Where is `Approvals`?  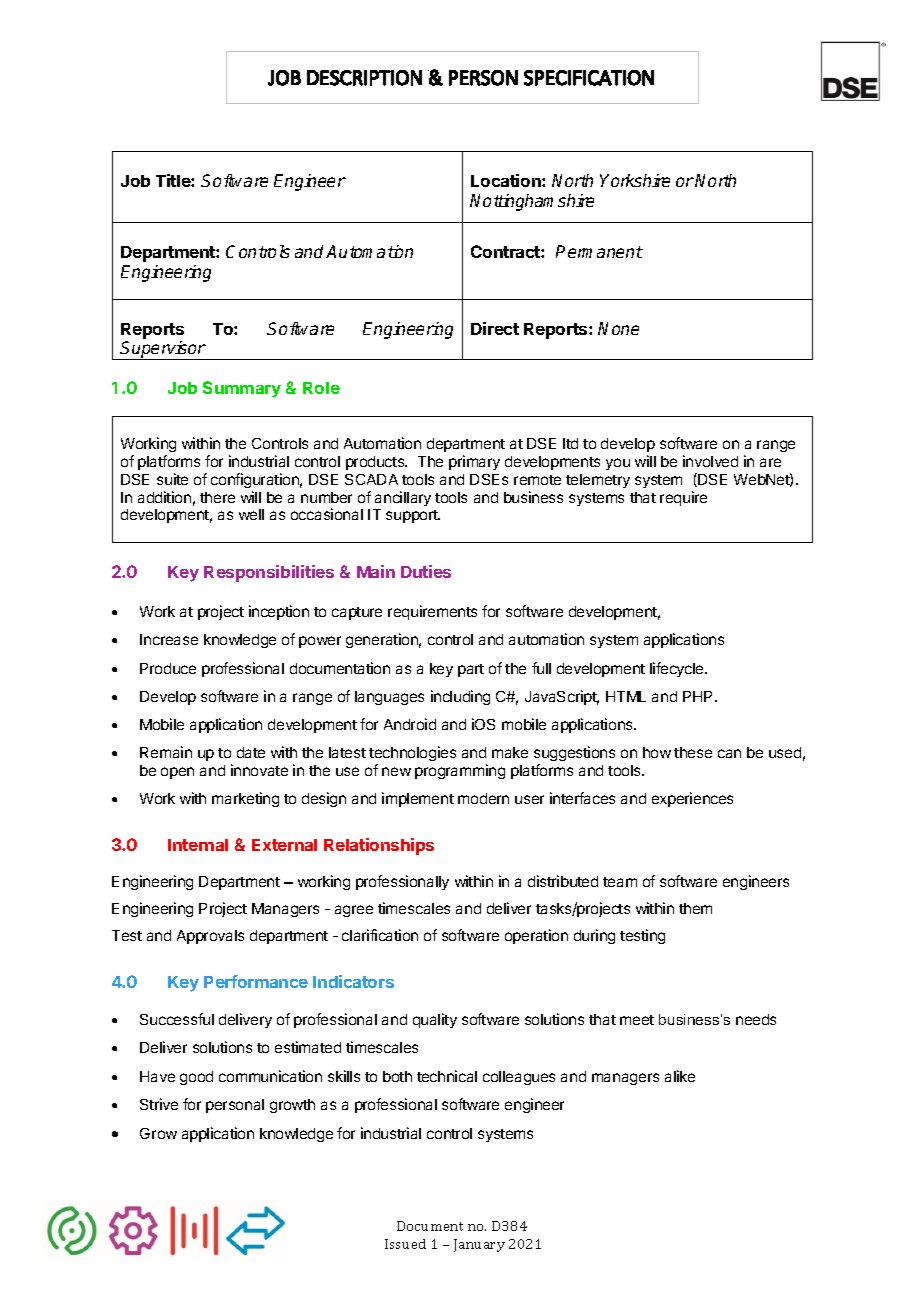
Approvals is located at coordinates (210, 937).
